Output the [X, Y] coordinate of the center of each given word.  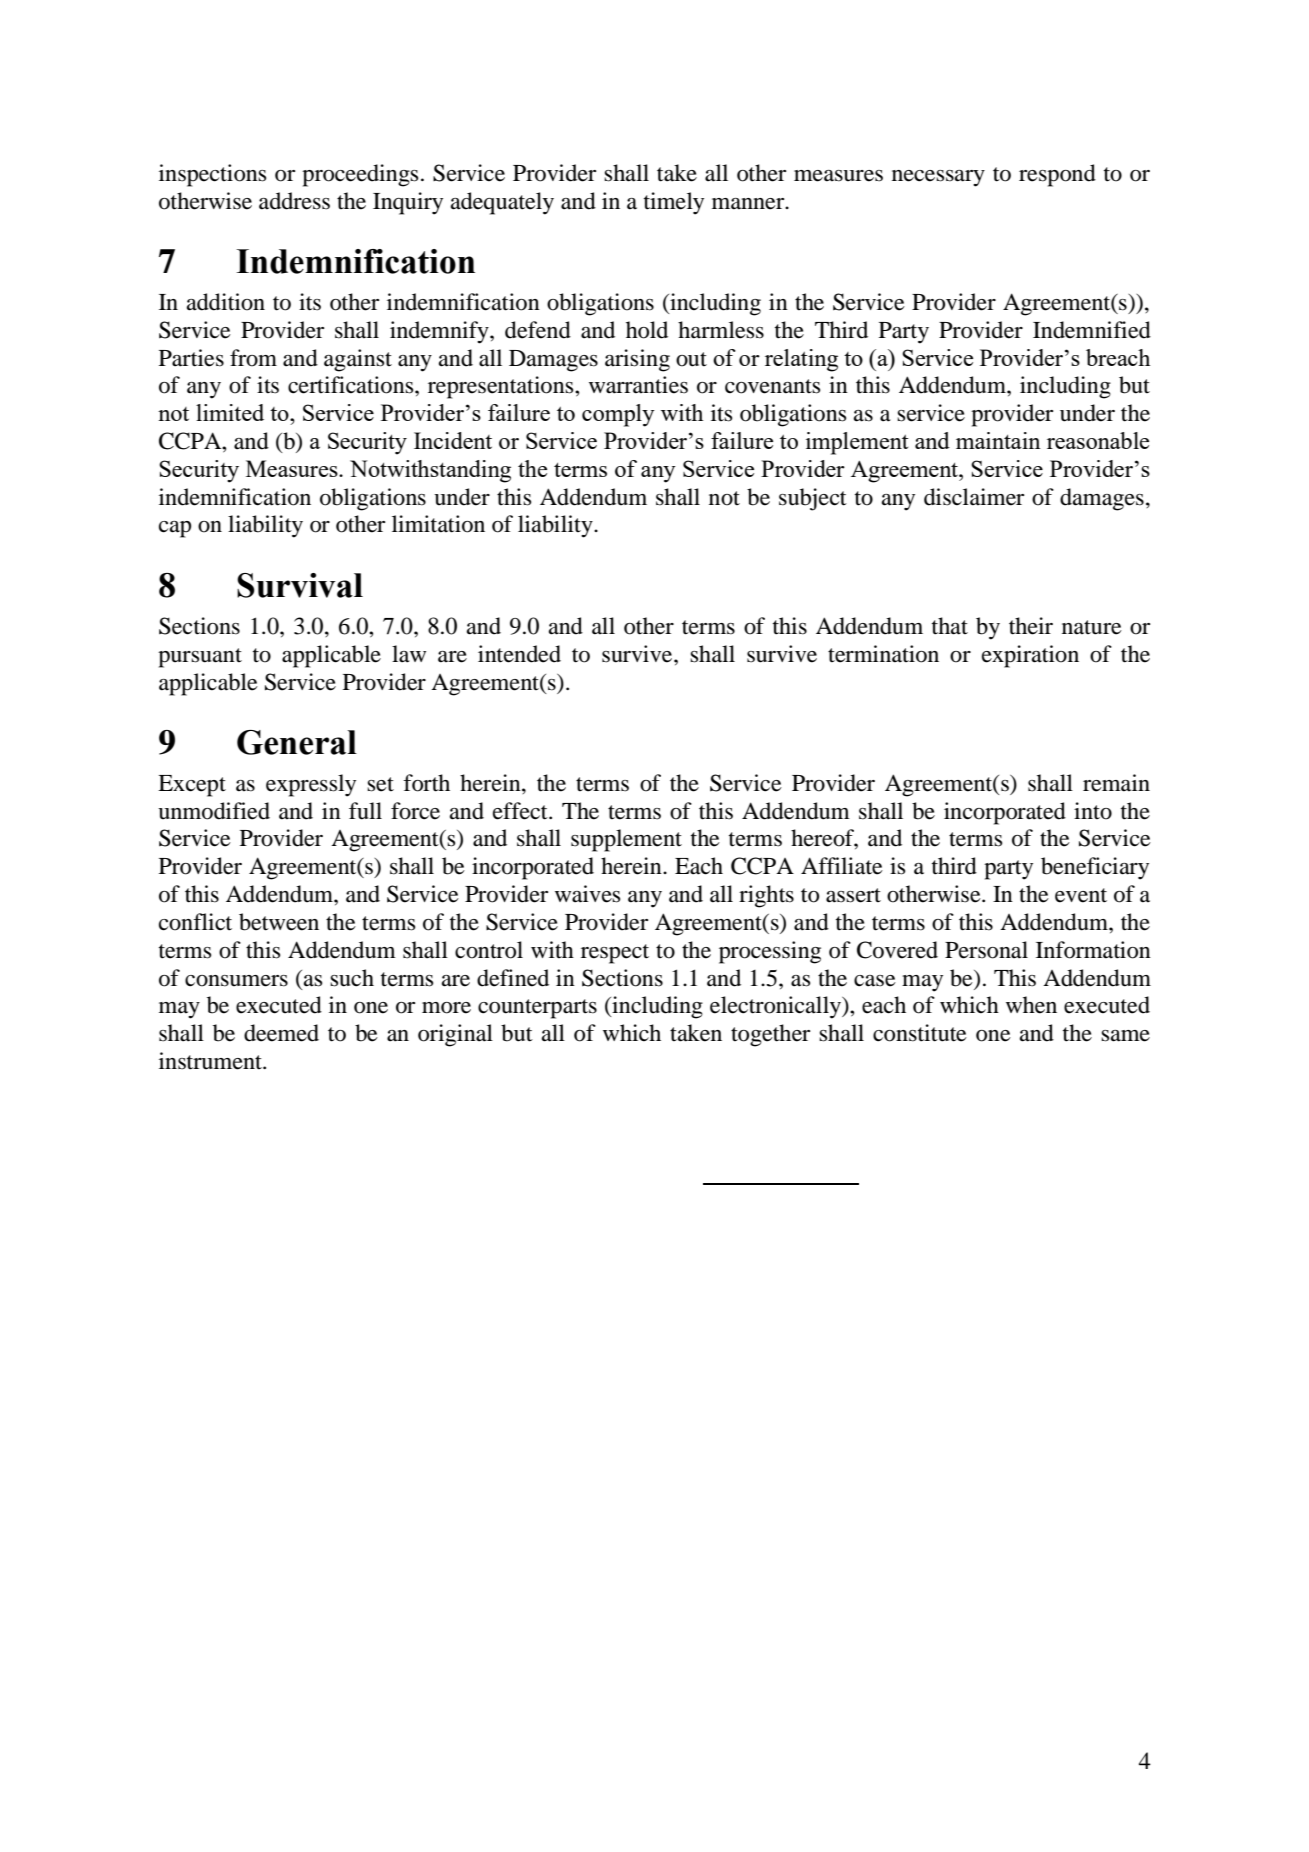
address [294, 201]
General [297, 742]
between [279, 922]
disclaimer [974, 497]
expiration [1030, 656]
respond [1057, 175]
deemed [281, 1033]
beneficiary [1095, 868]
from [253, 358]
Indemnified [1092, 330]
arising [637, 360]
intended [519, 654]
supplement [626, 840]
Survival [300, 585]
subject [813, 499]
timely [674, 203]
